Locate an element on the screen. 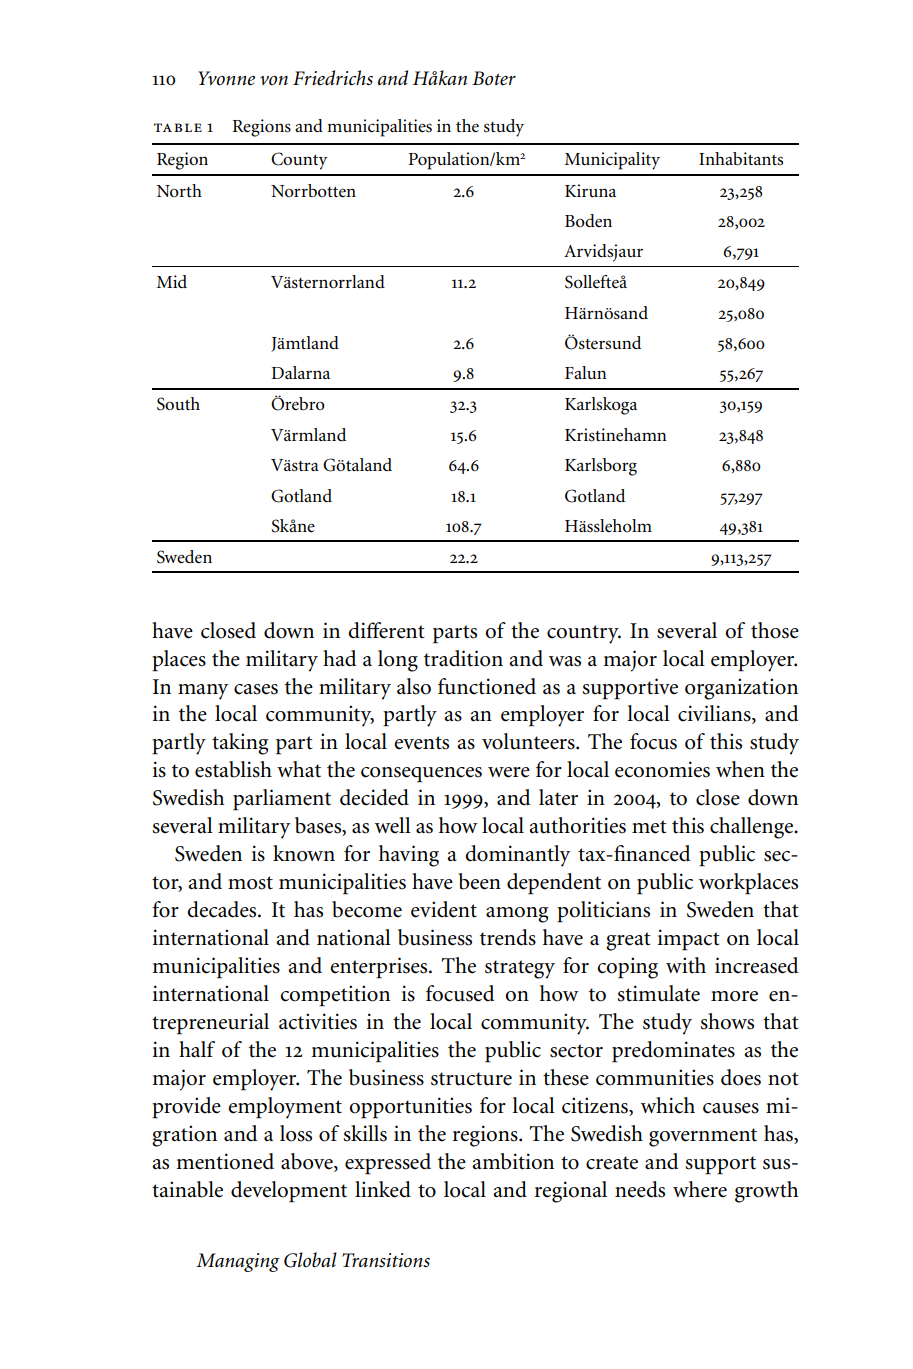  ambition is located at coordinates (513, 1161).
